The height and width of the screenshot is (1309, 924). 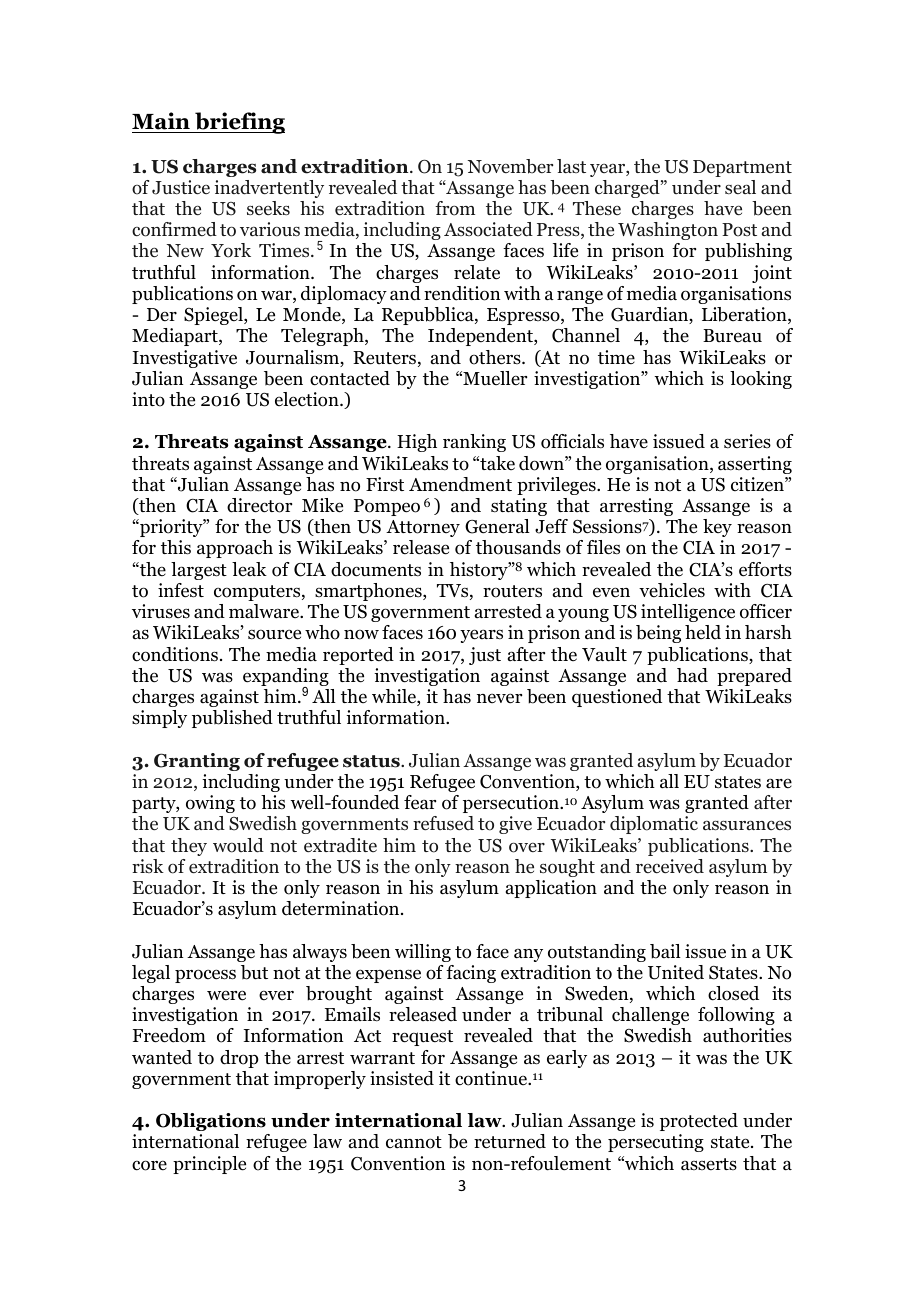 I want to click on November, so click(x=510, y=166).
